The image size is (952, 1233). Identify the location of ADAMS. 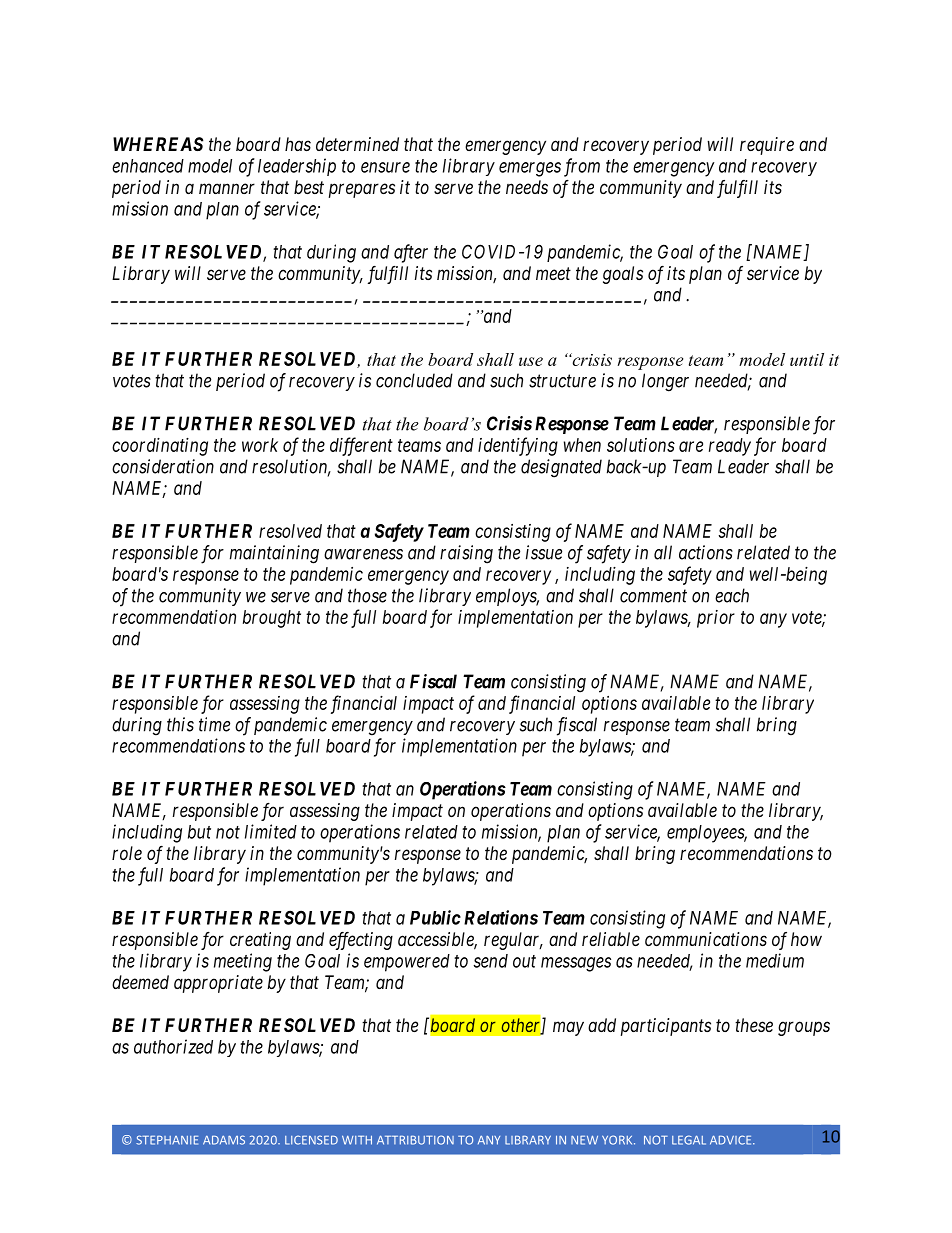
(224, 1140).
